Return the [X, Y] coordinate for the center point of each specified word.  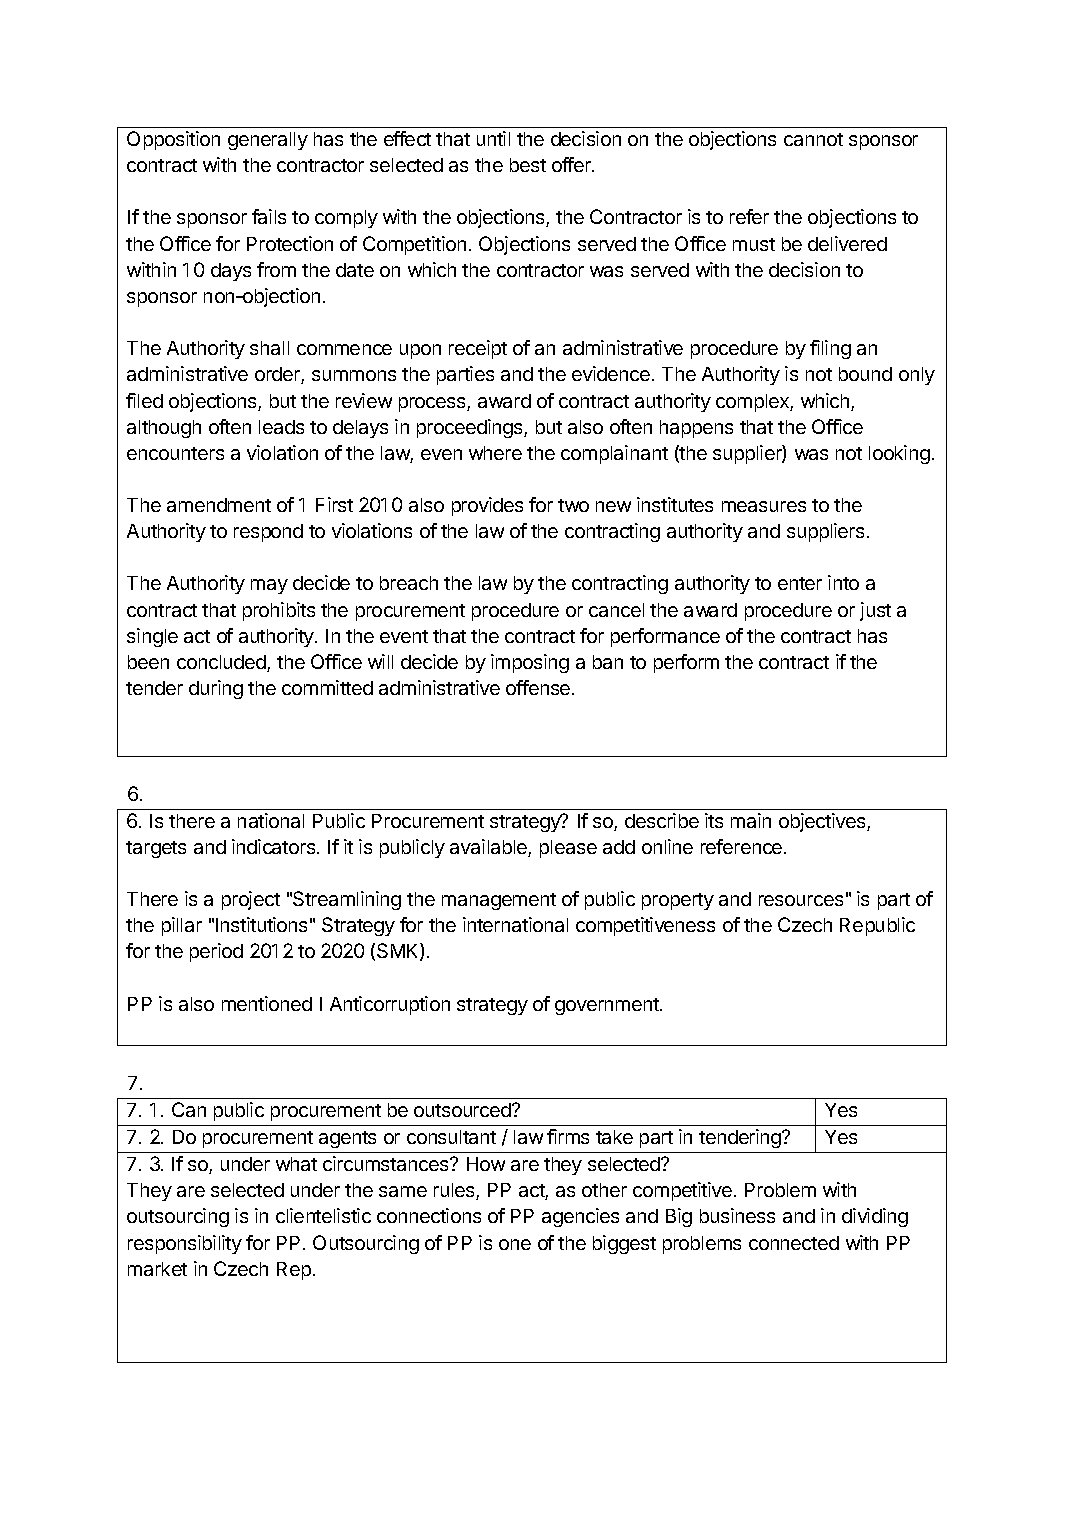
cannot [813, 139]
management [499, 901]
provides [487, 506]
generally [268, 141]
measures [764, 506]
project [251, 900]
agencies [580, 1217]
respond [268, 533]
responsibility [185, 1244]
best [528, 165]
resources [801, 900]
